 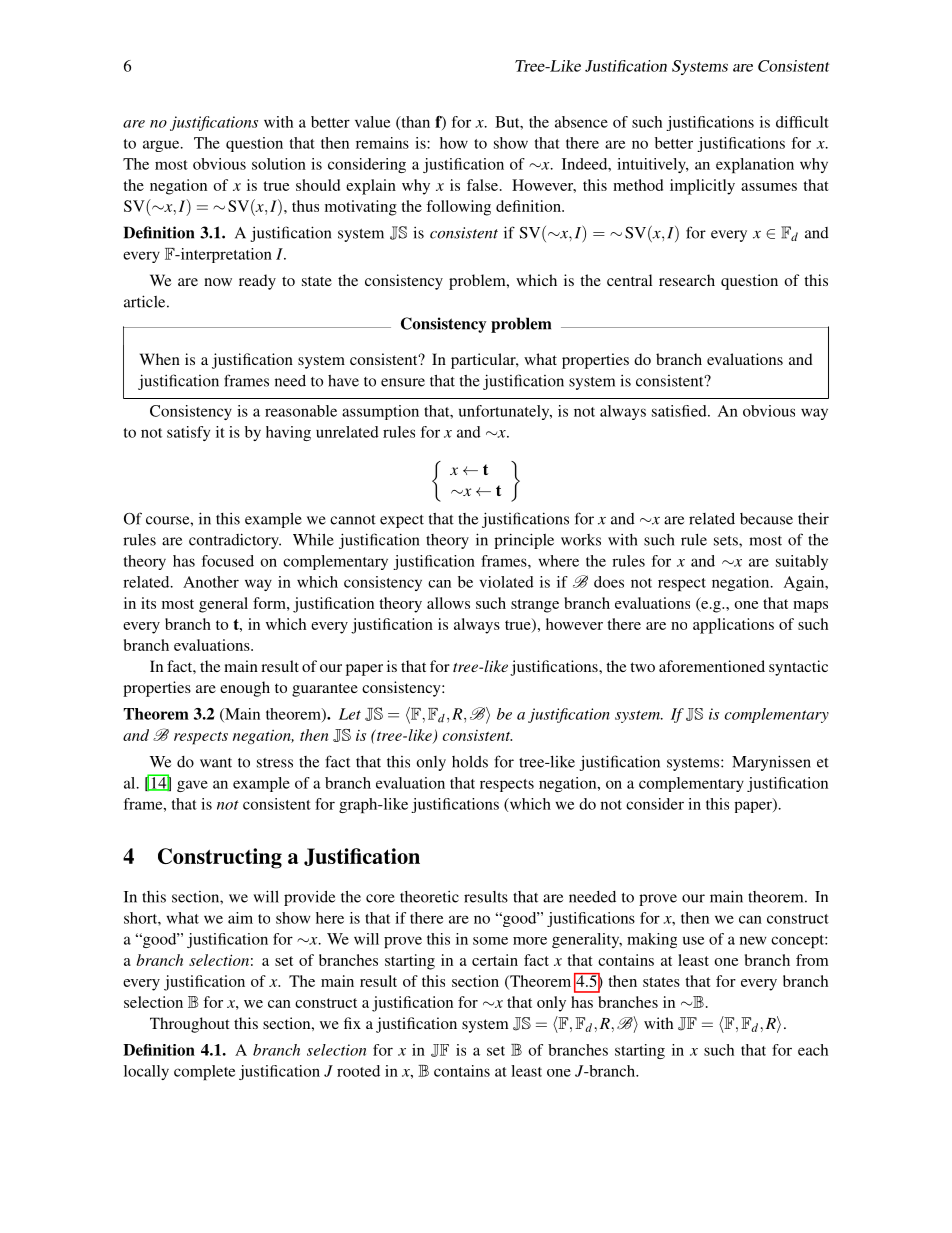 I want to click on false, so click(x=484, y=185).
